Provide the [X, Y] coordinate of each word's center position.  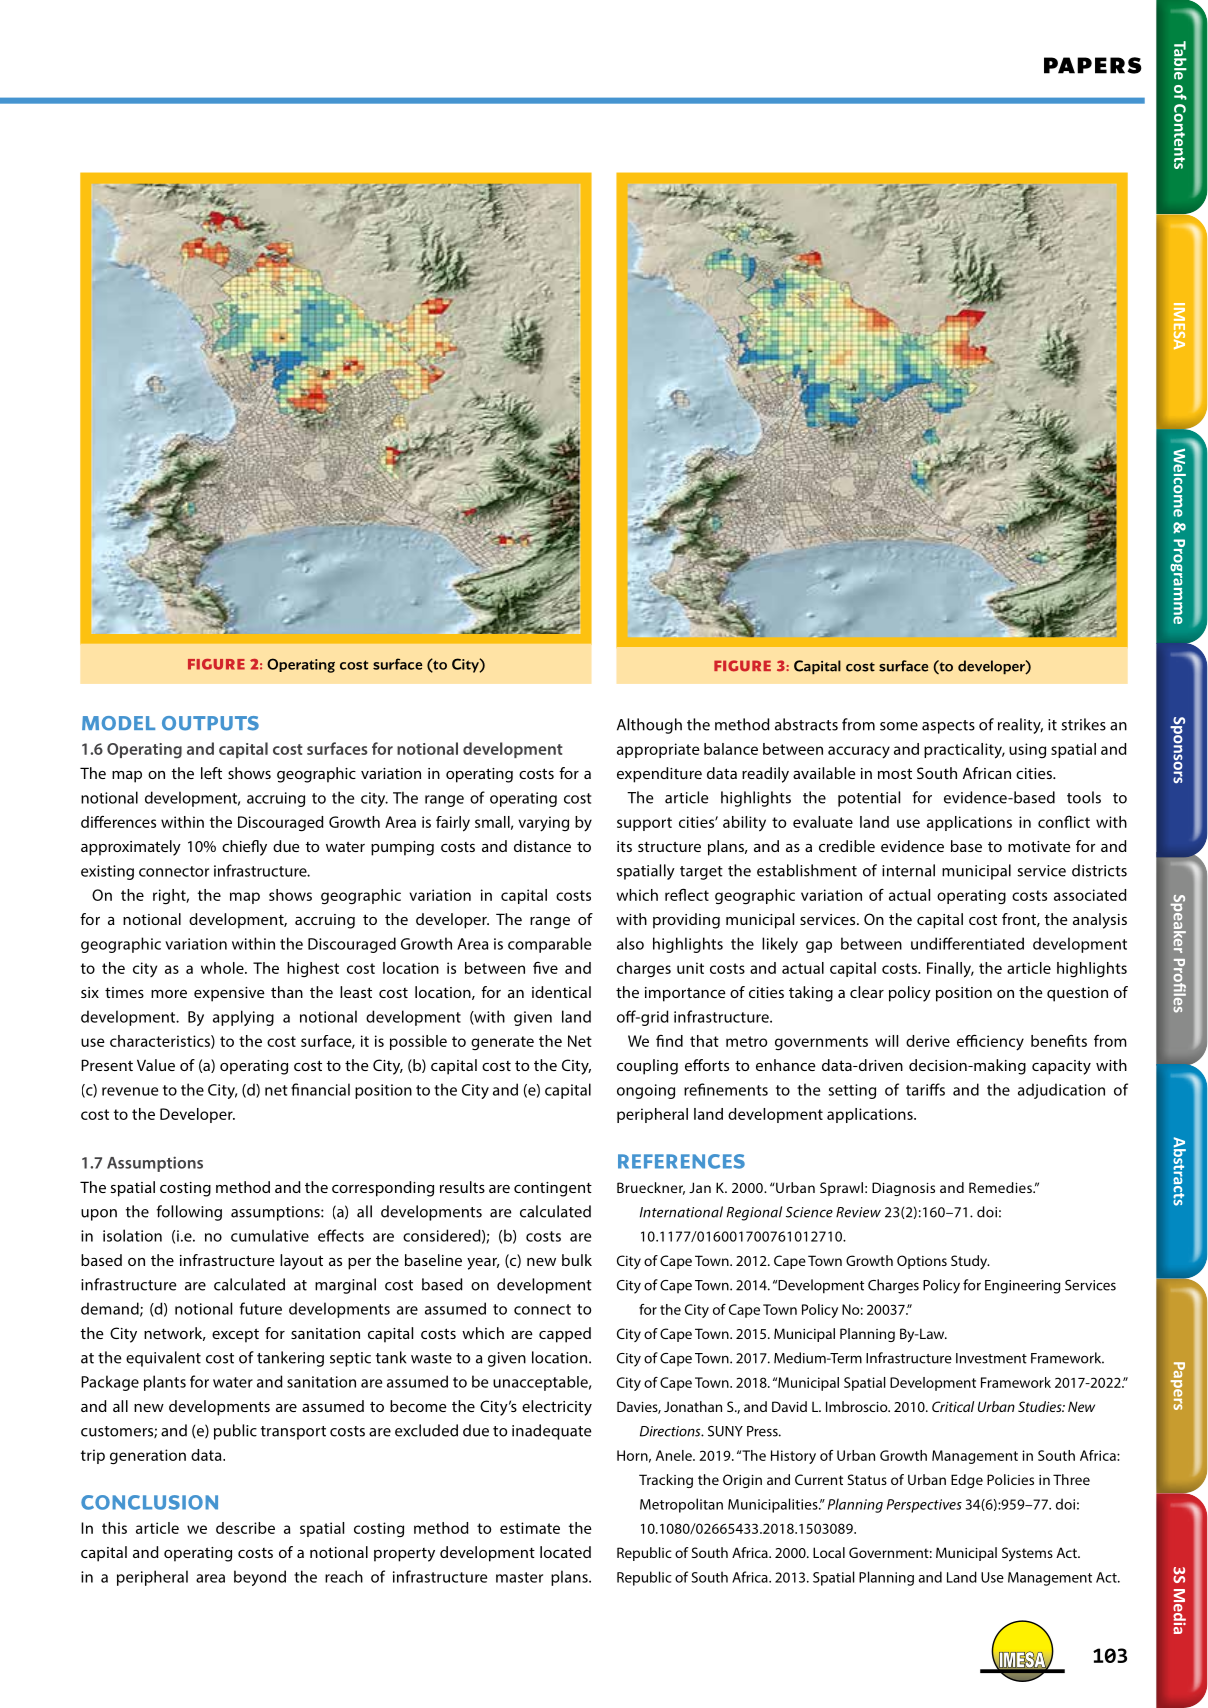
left [211, 773]
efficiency [990, 1042]
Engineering [1022, 1287]
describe [245, 1528]
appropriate [658, 750]
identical [561, 992]
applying [243, 1018]
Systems [1027, 1554]
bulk [577, 1260]
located [565, 1552]
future [261, 1308]
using [1027, 750]
